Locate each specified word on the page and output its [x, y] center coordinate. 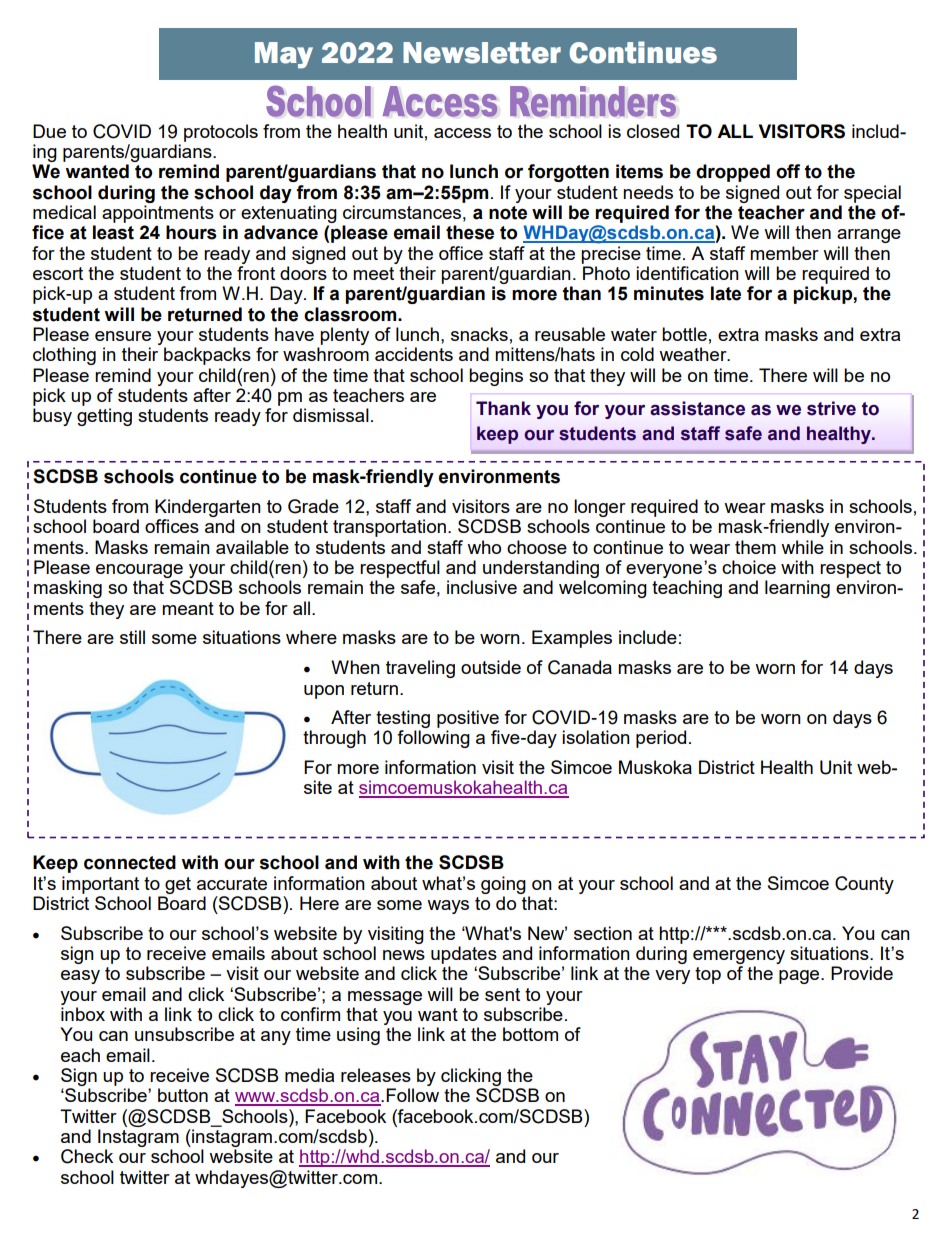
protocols [221, 133]
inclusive [482, 587]
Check [87, 1156]
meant [188, 608]
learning [797, 589]
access [462, 133]
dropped [733, 173]
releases [376, 1075]
